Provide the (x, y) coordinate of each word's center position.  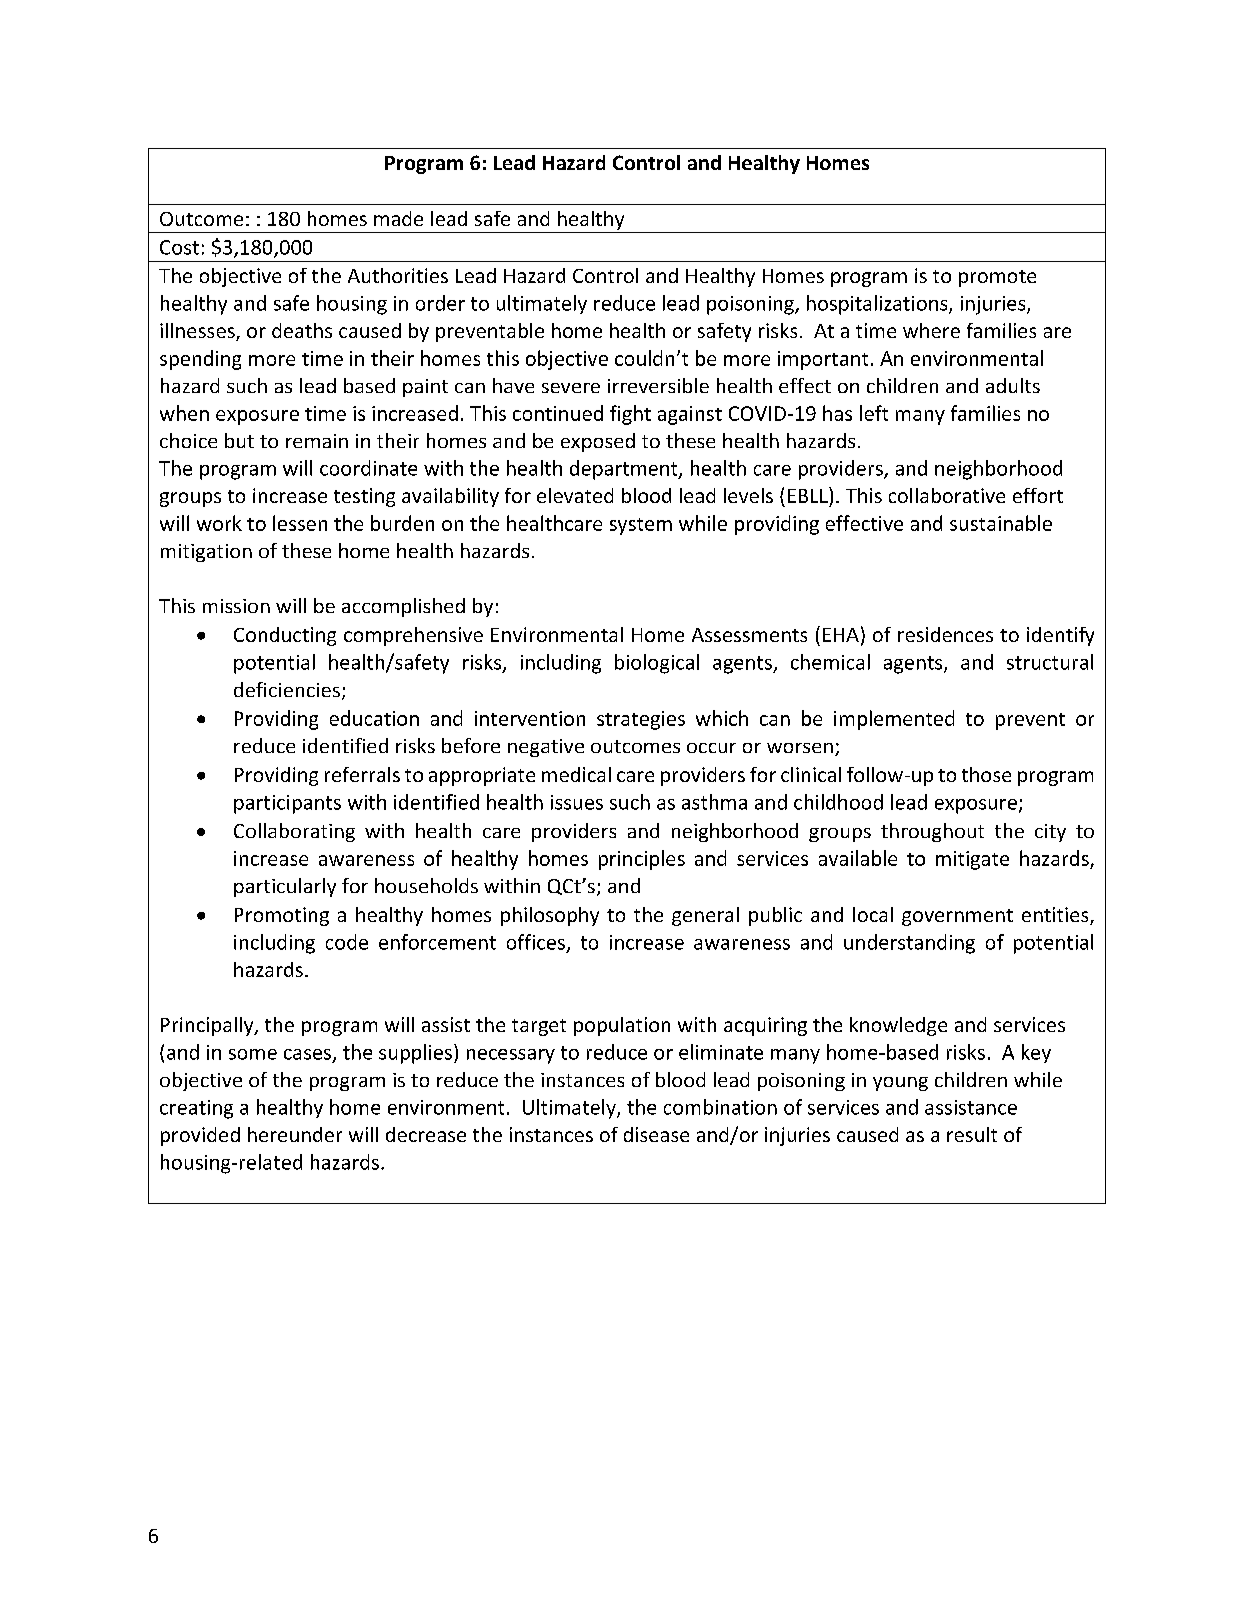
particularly (285, 887)
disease (656, 1134)
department (625, 470)
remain (317, 441)
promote (997, 278)
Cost (179, 247)
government (957, 917)
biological (657, 664)
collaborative (947, 495)
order (440, 303)
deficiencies (287, 689)
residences (945, 634)
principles (642, 860)
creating (196, 1109)
